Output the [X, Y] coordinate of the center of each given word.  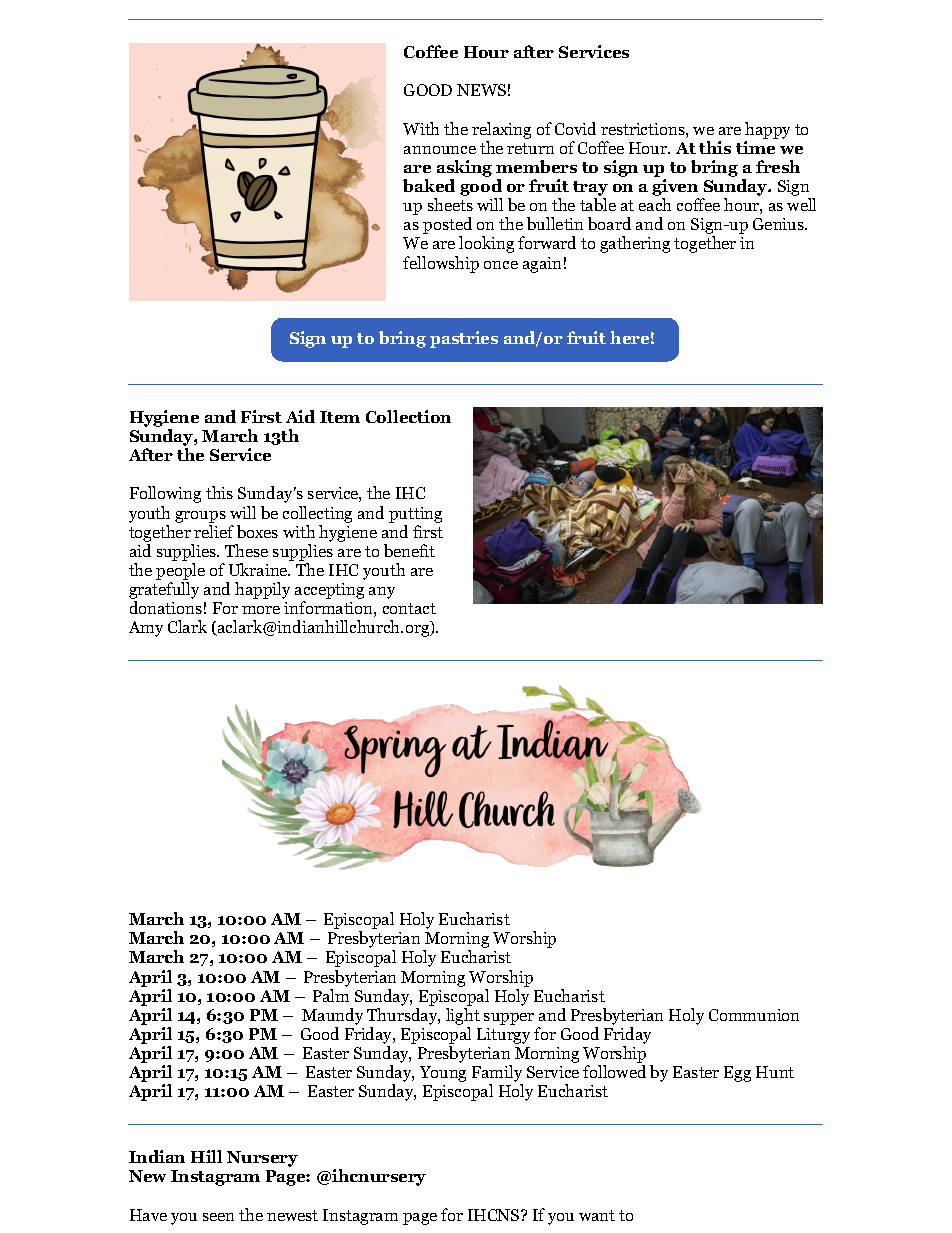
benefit [409, 550]
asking [464, 170]
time [755, 147]
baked [429, 185]
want [597, 1215]
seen [218, 1217]
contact [409, 608]
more [261, 610]
